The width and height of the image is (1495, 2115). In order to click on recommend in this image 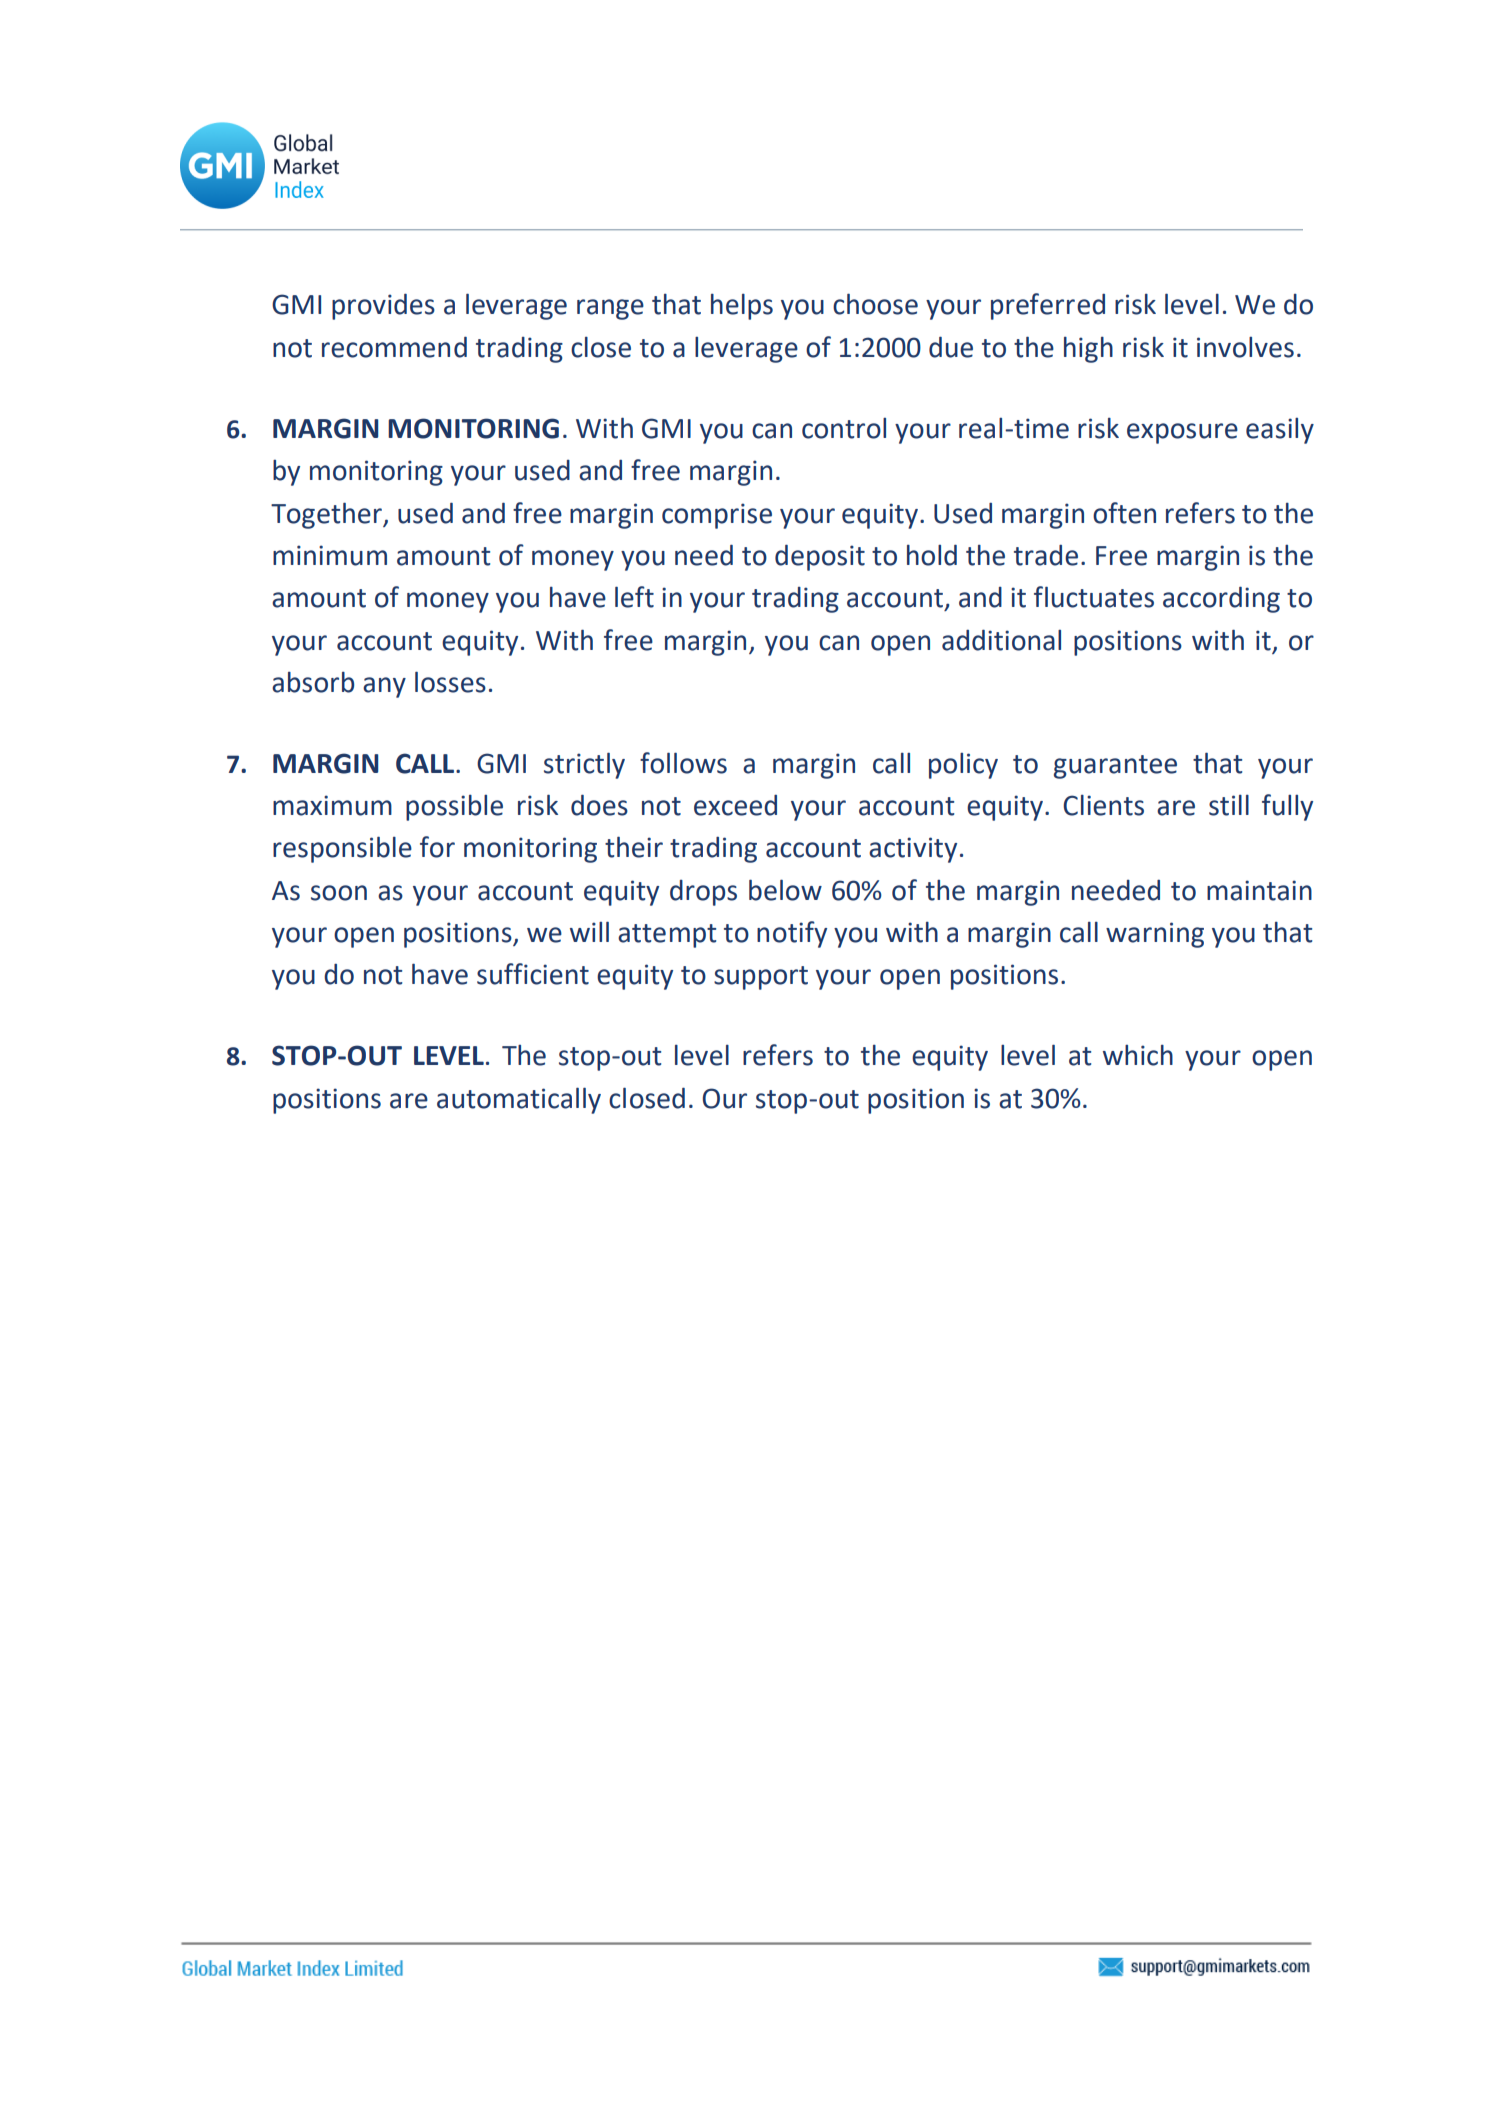, I will do `click(394, 347)`.
